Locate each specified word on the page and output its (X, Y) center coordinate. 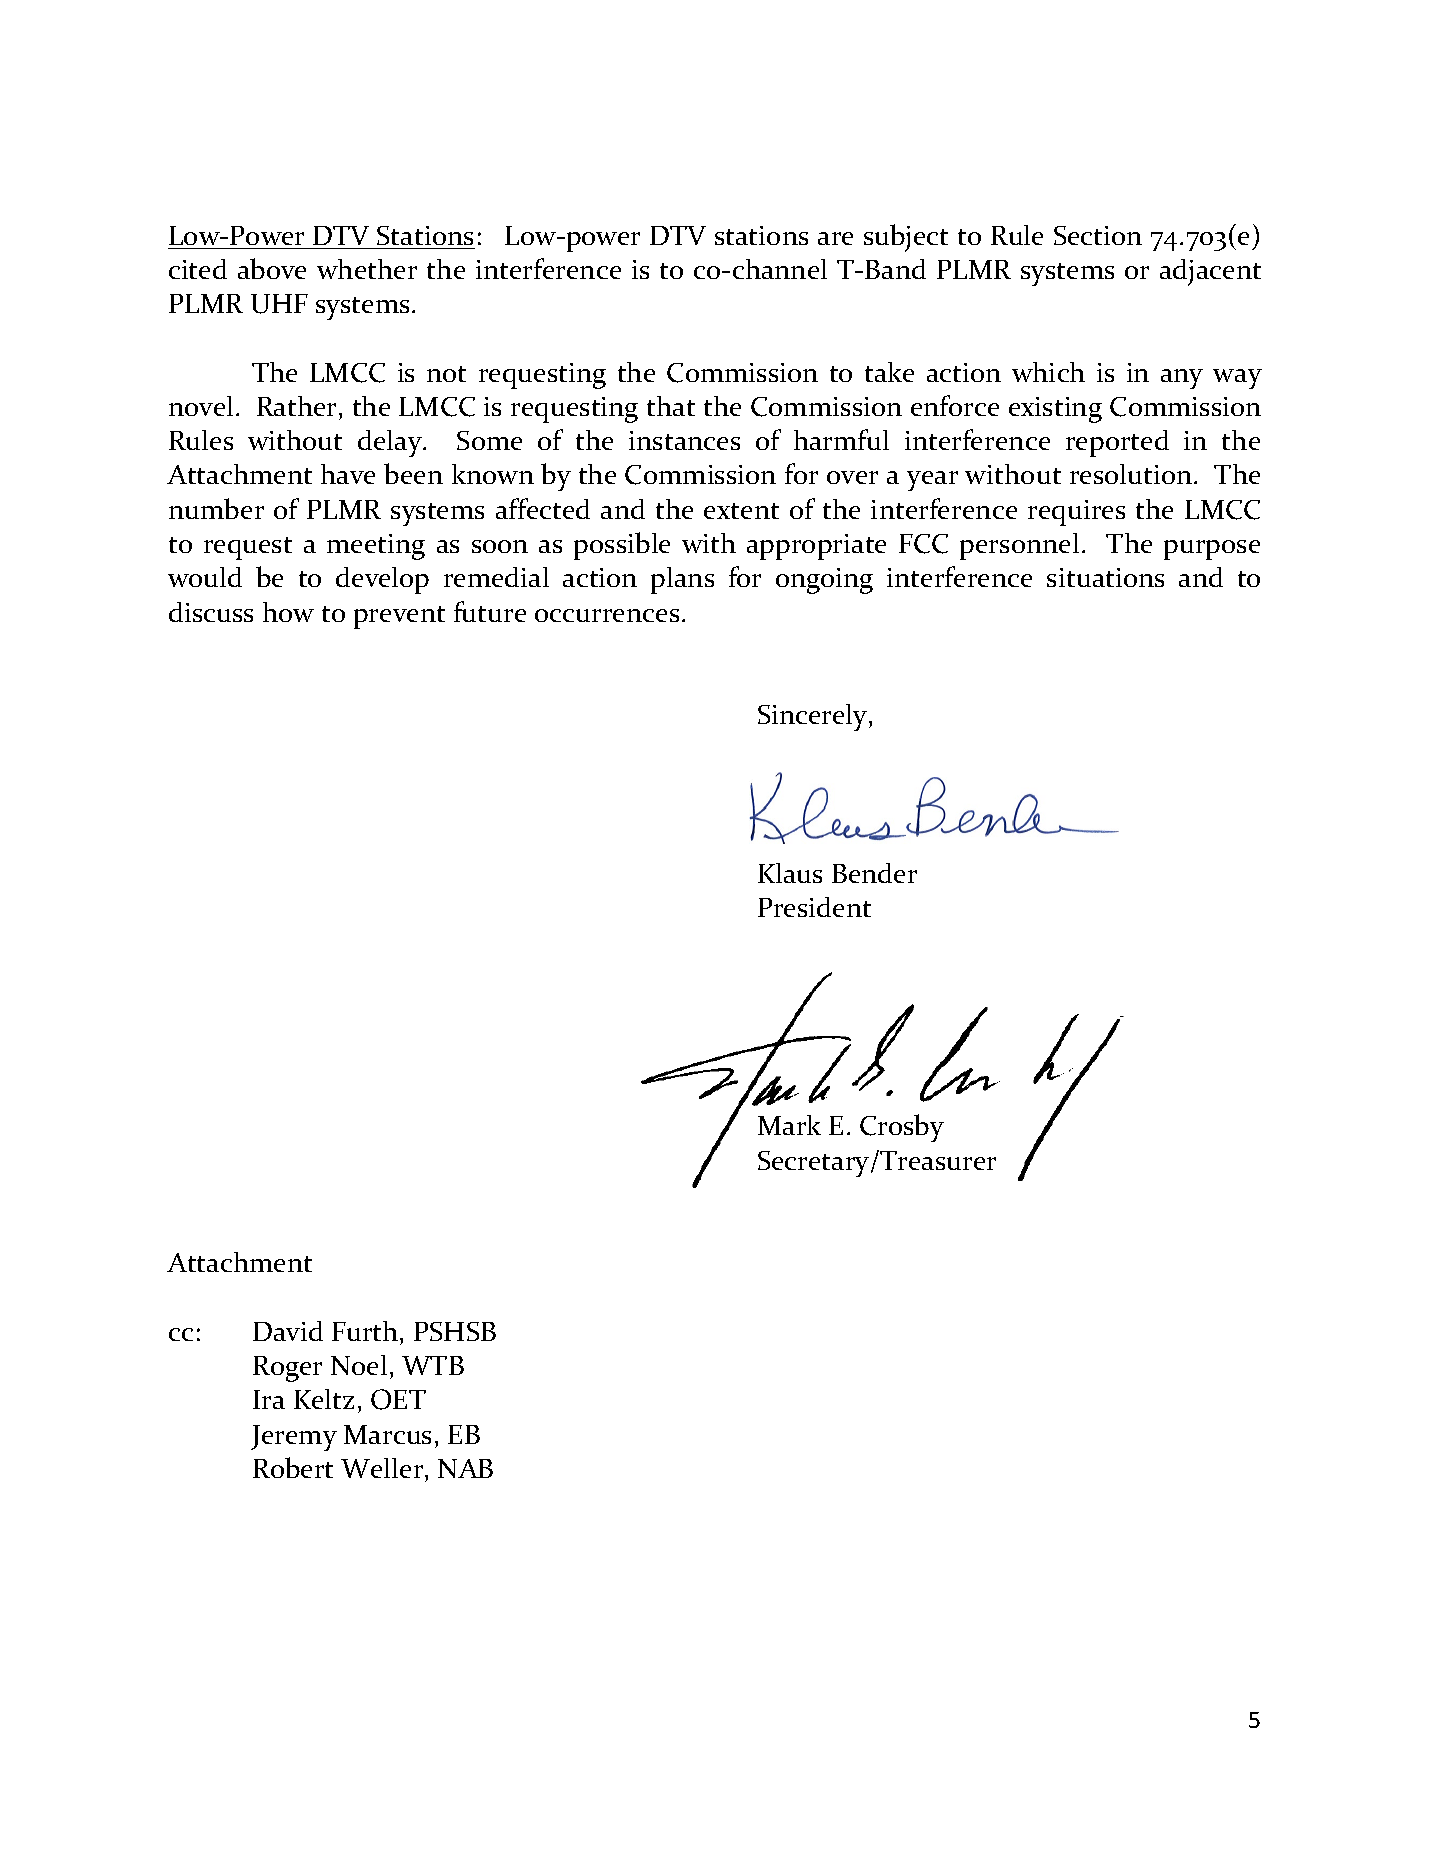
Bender (874, 873)
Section (1098, 235)
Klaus (790, 873)
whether (367, 269)
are (835, 238)
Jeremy (294, 1438)
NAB (465, 1468)
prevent (399, 617)
